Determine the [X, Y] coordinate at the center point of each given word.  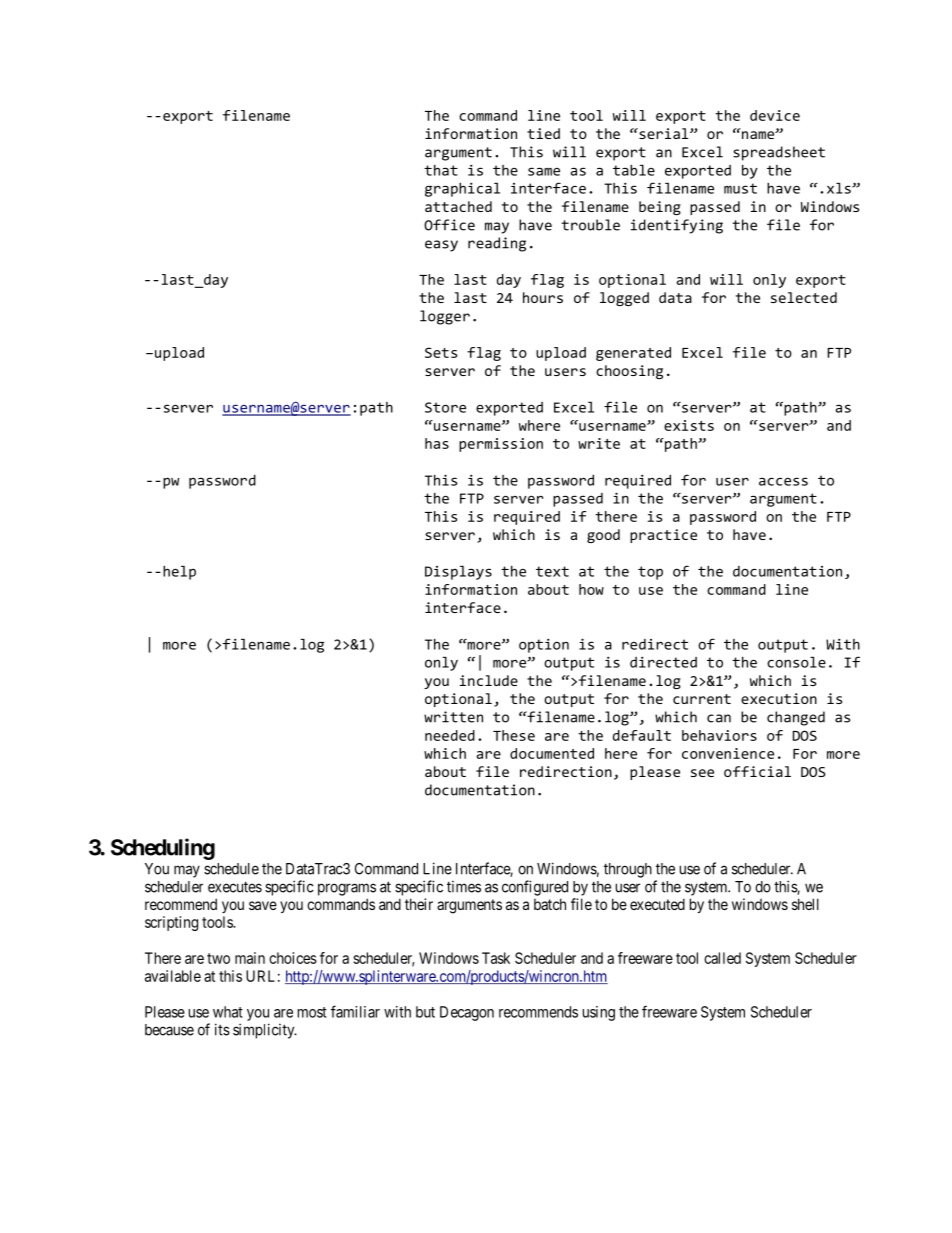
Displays [458, 573]
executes [235, 887]
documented [552, 753]
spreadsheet [779, 153]
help [179, 573]
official [757, 771]
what [228, 1012]
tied [543, 133]
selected [804, 297]
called [722, 958]
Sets [441, 352]
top [650, 573]
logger [445, 317]
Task [496, 958]
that [441, 170]
